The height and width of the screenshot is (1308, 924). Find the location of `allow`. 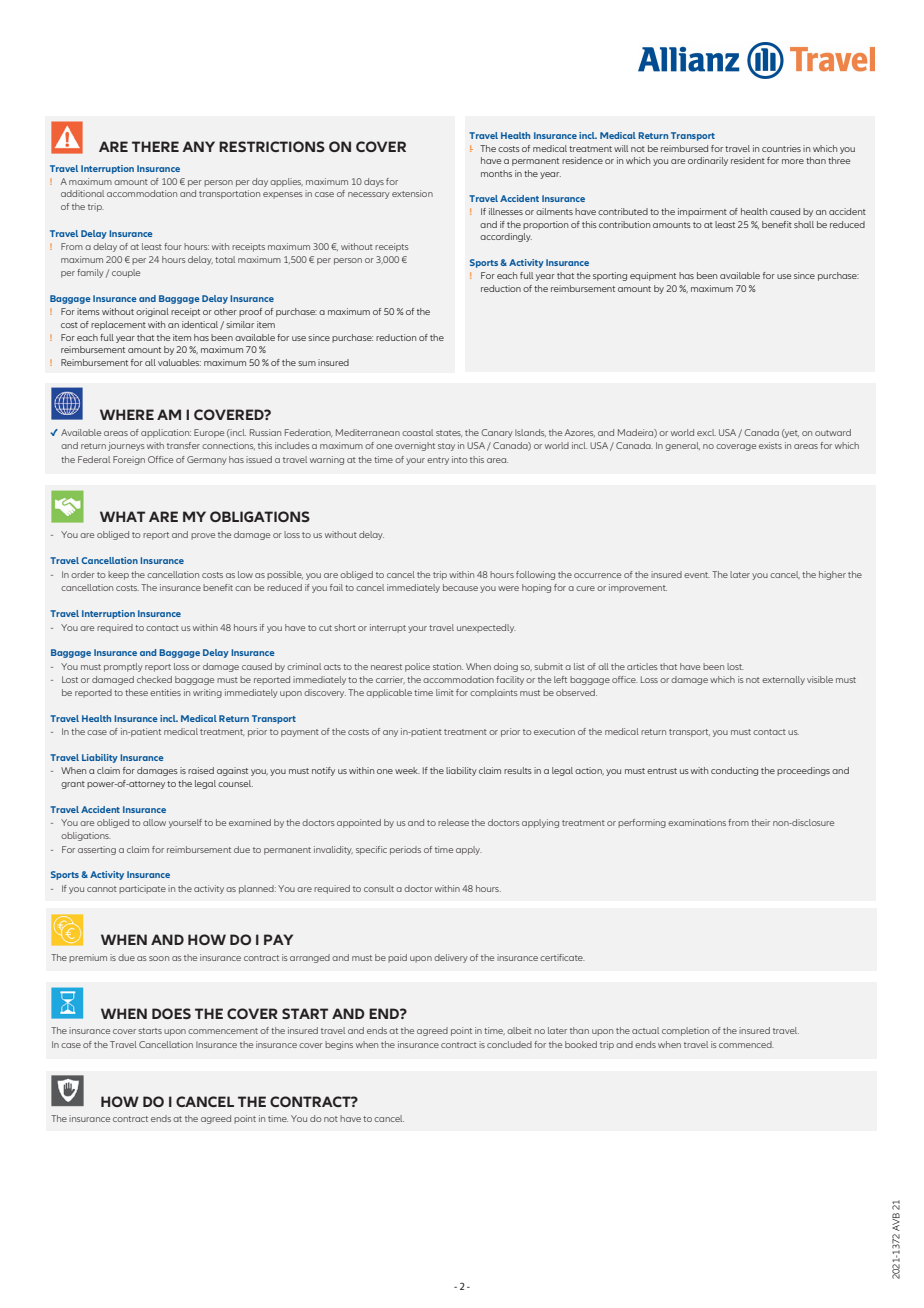

allow is located at coordinates (154, 822).
